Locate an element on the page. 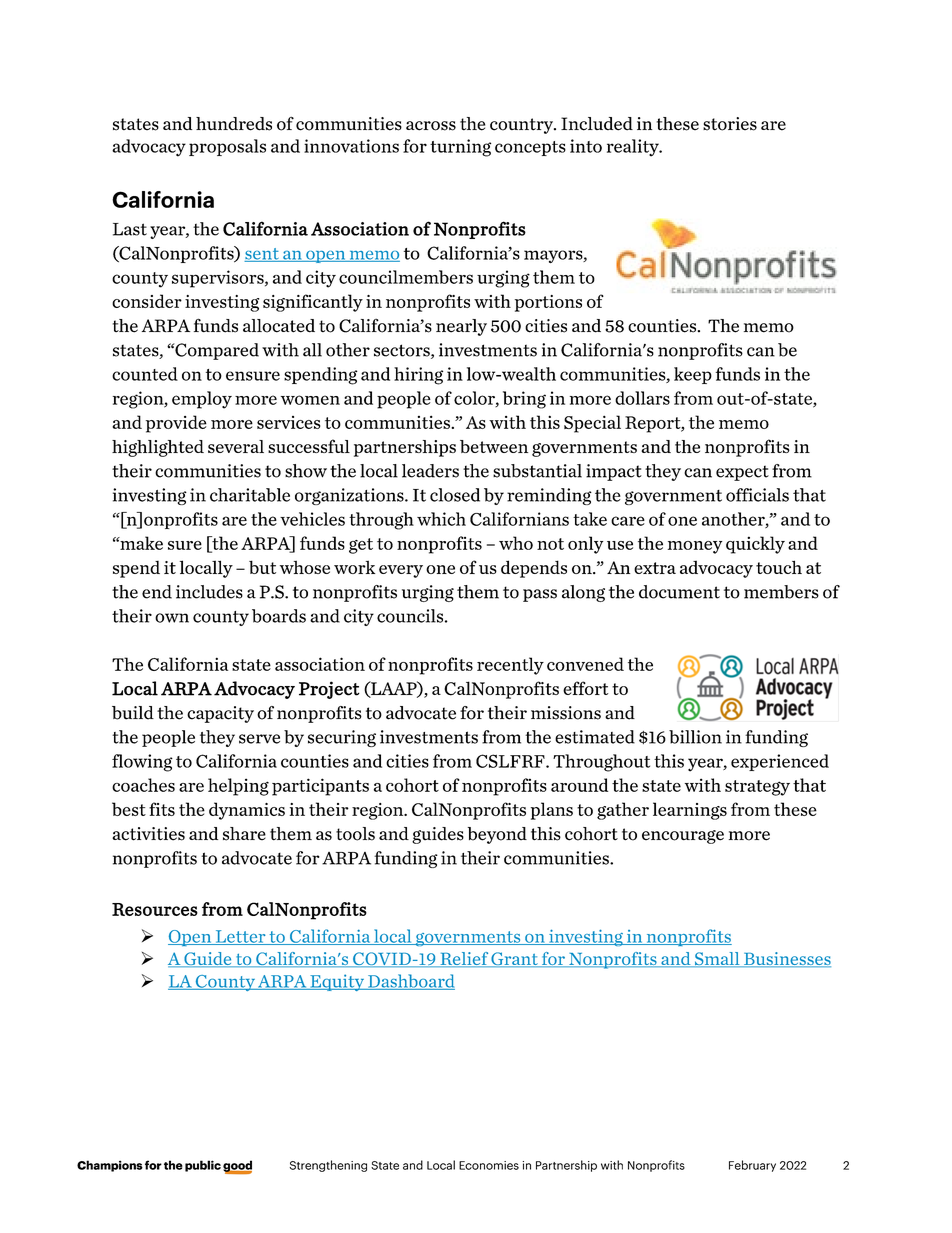  stories is located at coordinates (730, 124).
